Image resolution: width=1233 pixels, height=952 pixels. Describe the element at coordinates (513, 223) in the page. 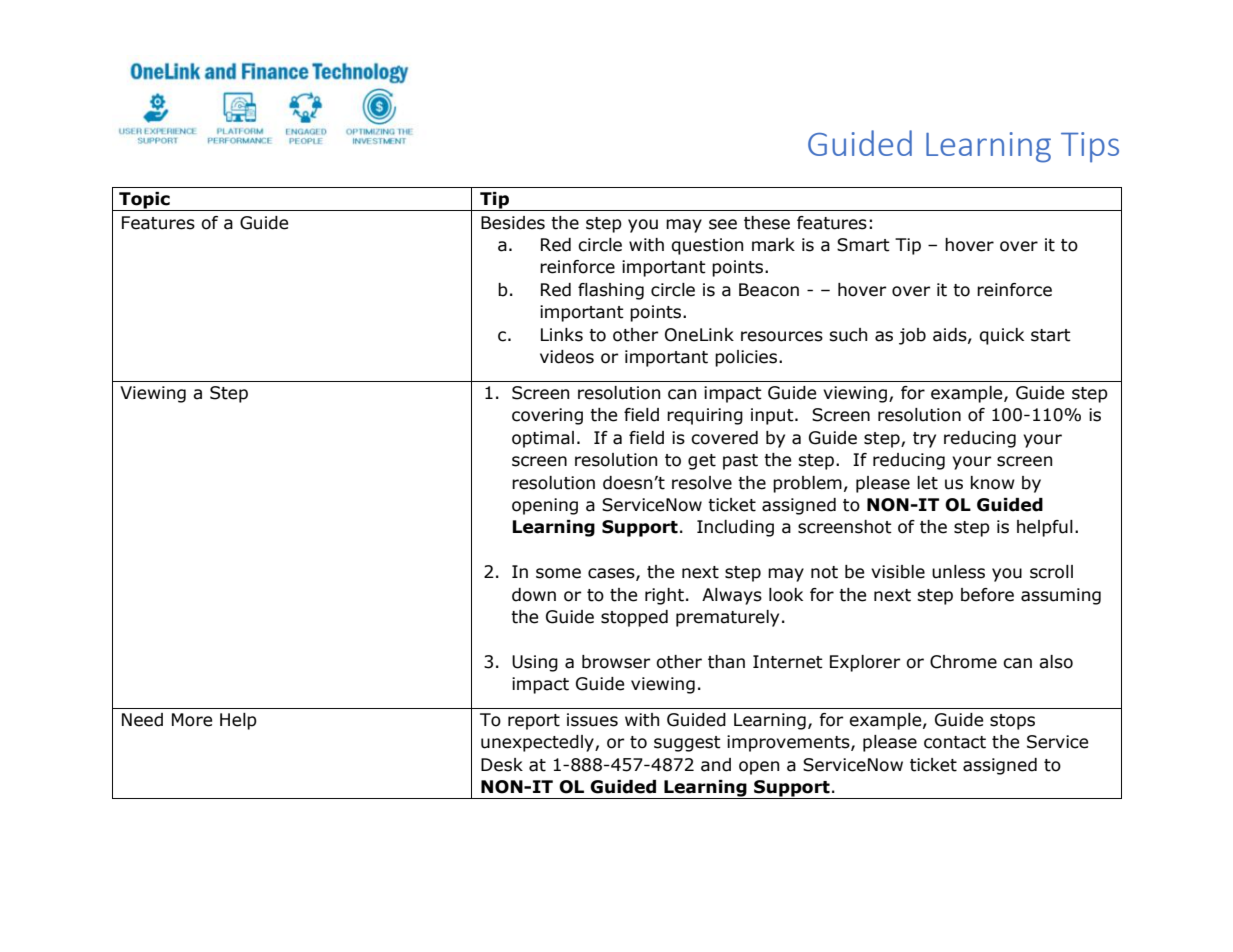

I see `Besides` at that location.
